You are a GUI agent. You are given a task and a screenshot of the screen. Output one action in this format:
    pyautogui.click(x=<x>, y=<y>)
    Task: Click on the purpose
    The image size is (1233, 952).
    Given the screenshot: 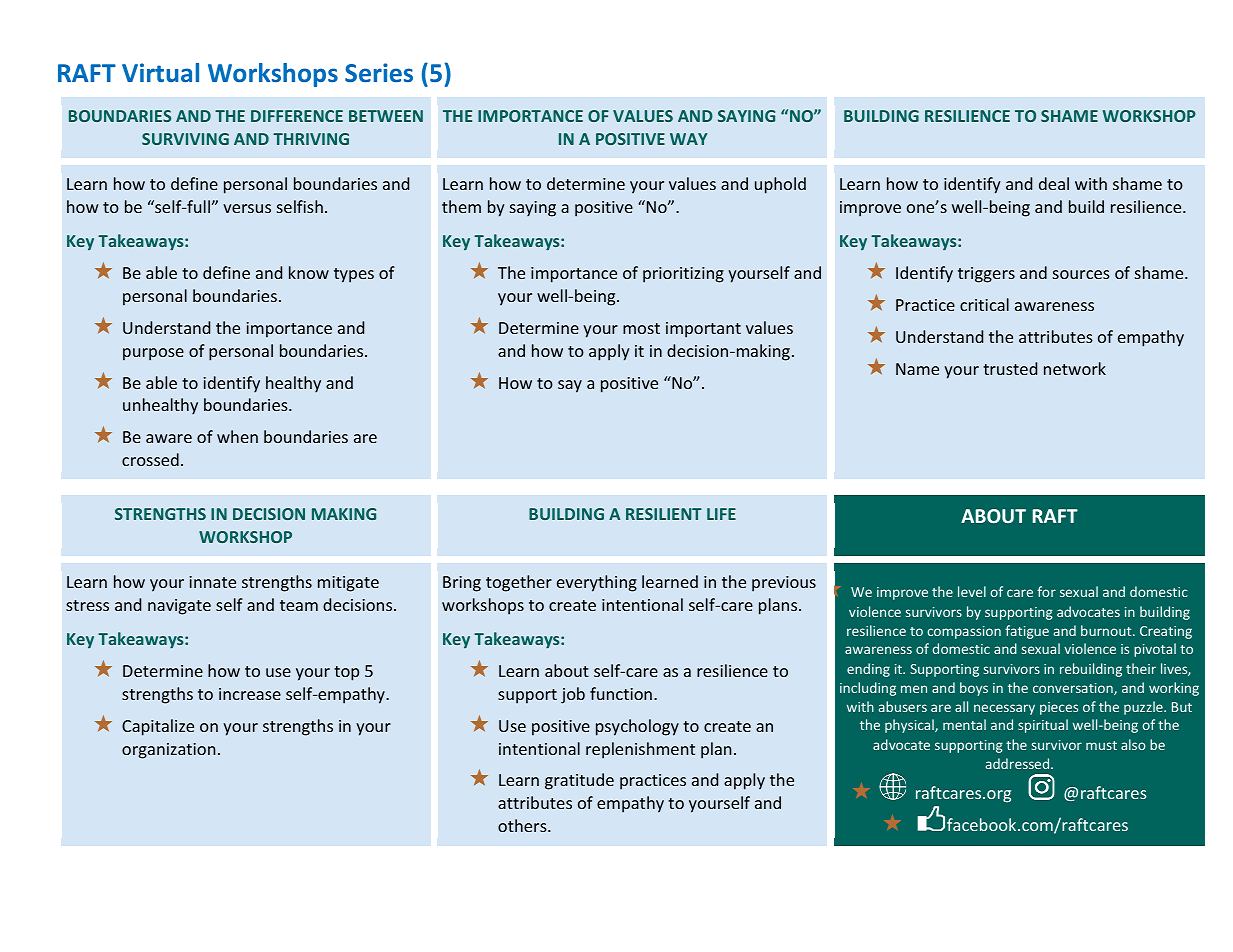 What is the action you would take?
    pyautogui.click(x=153, y=354)
